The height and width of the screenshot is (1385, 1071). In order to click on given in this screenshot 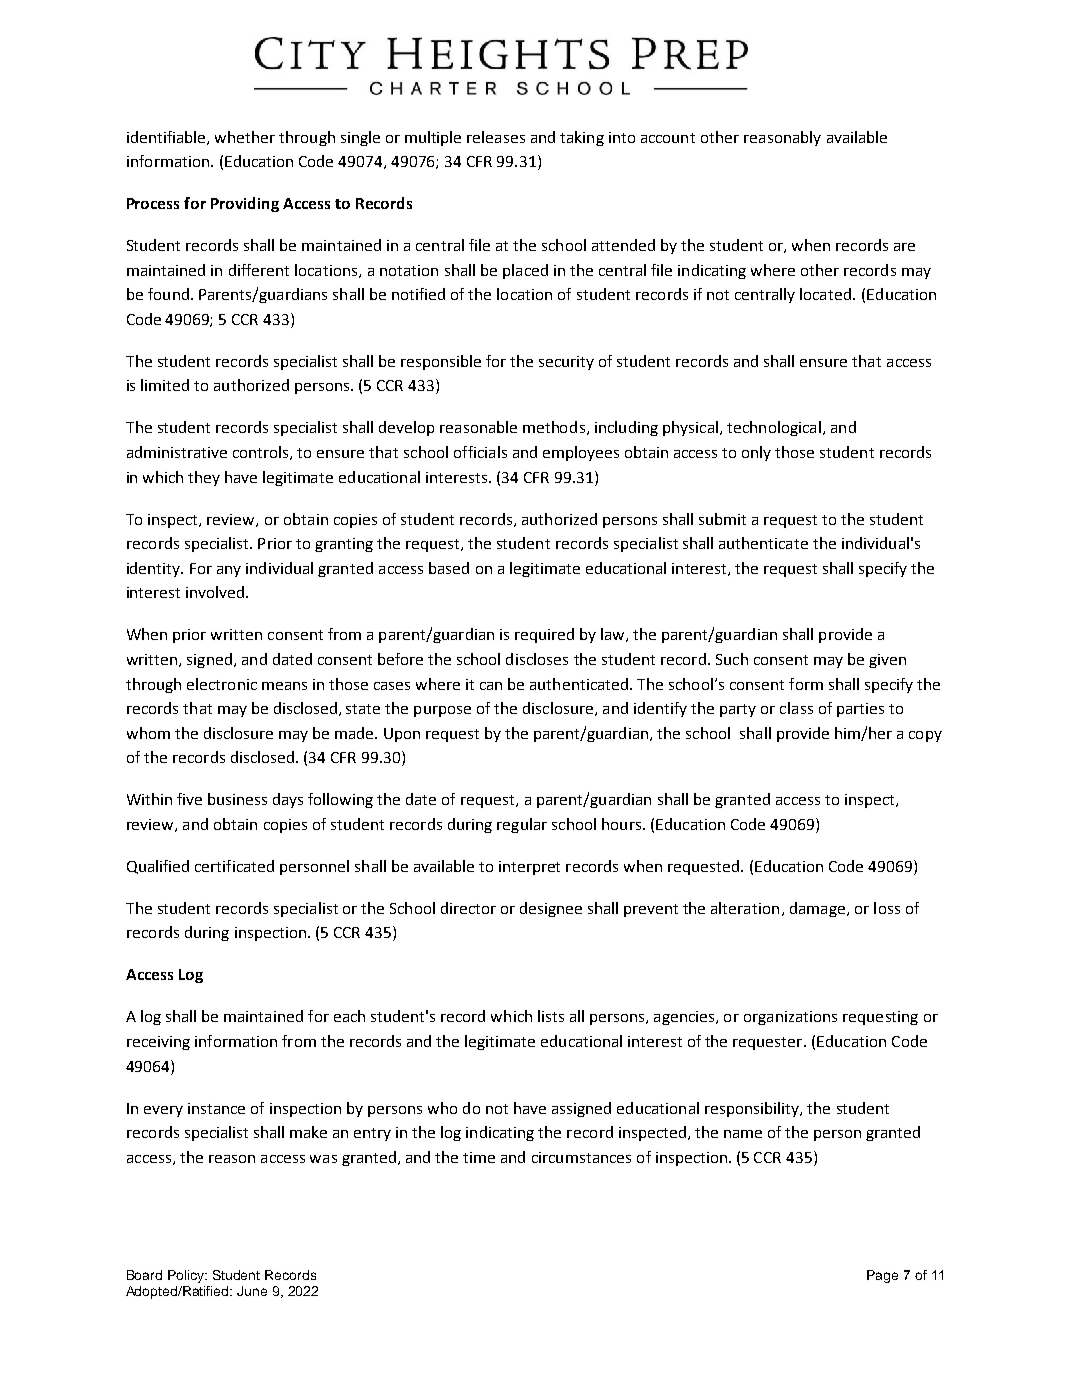, I will do `click(887, 661)`.
